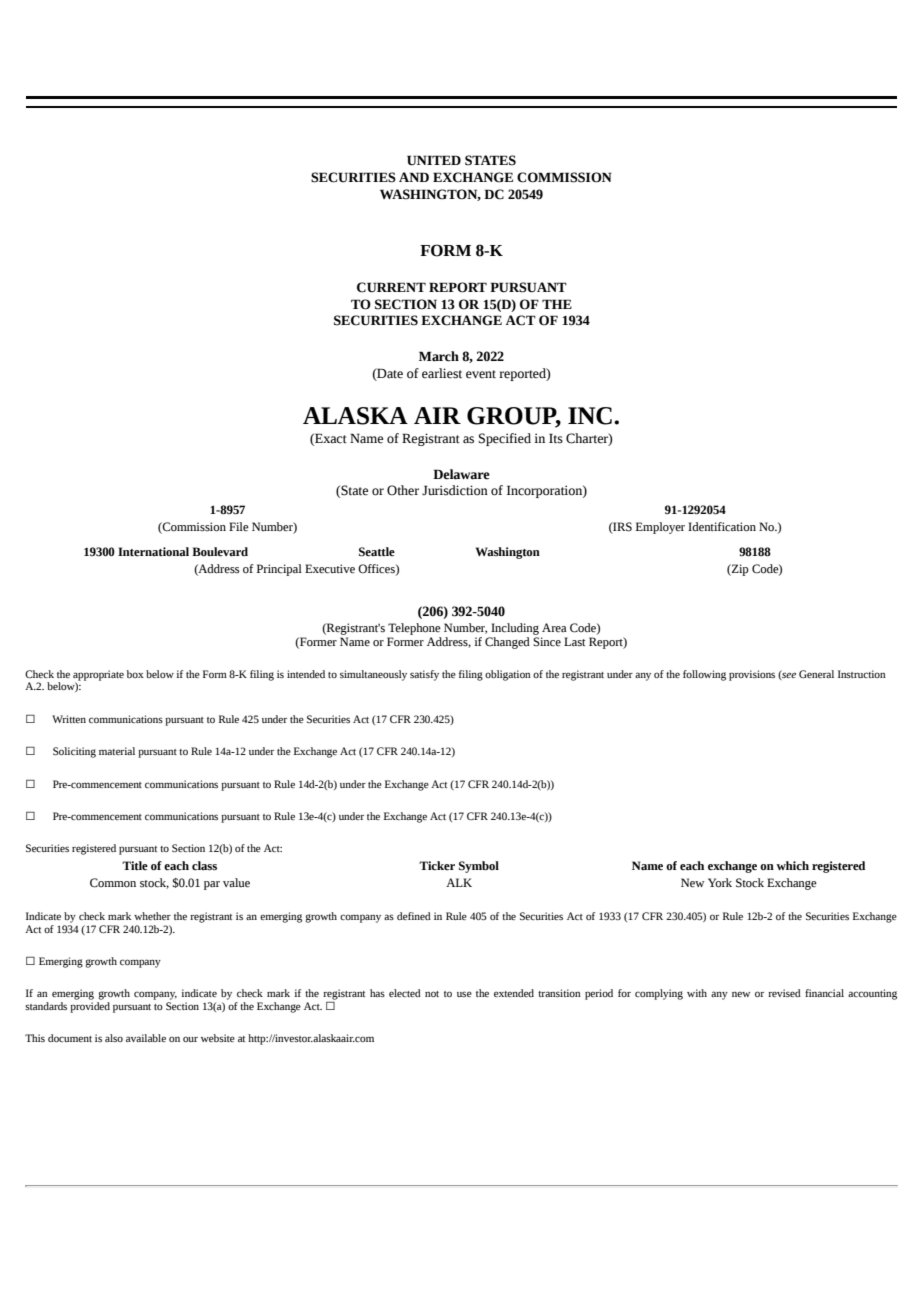 This screenshot has width=924, height=1308. What do you see at coordinates (434, 160) in the screenshot?
I see `UNITED` at bounding box center [434, 160].
